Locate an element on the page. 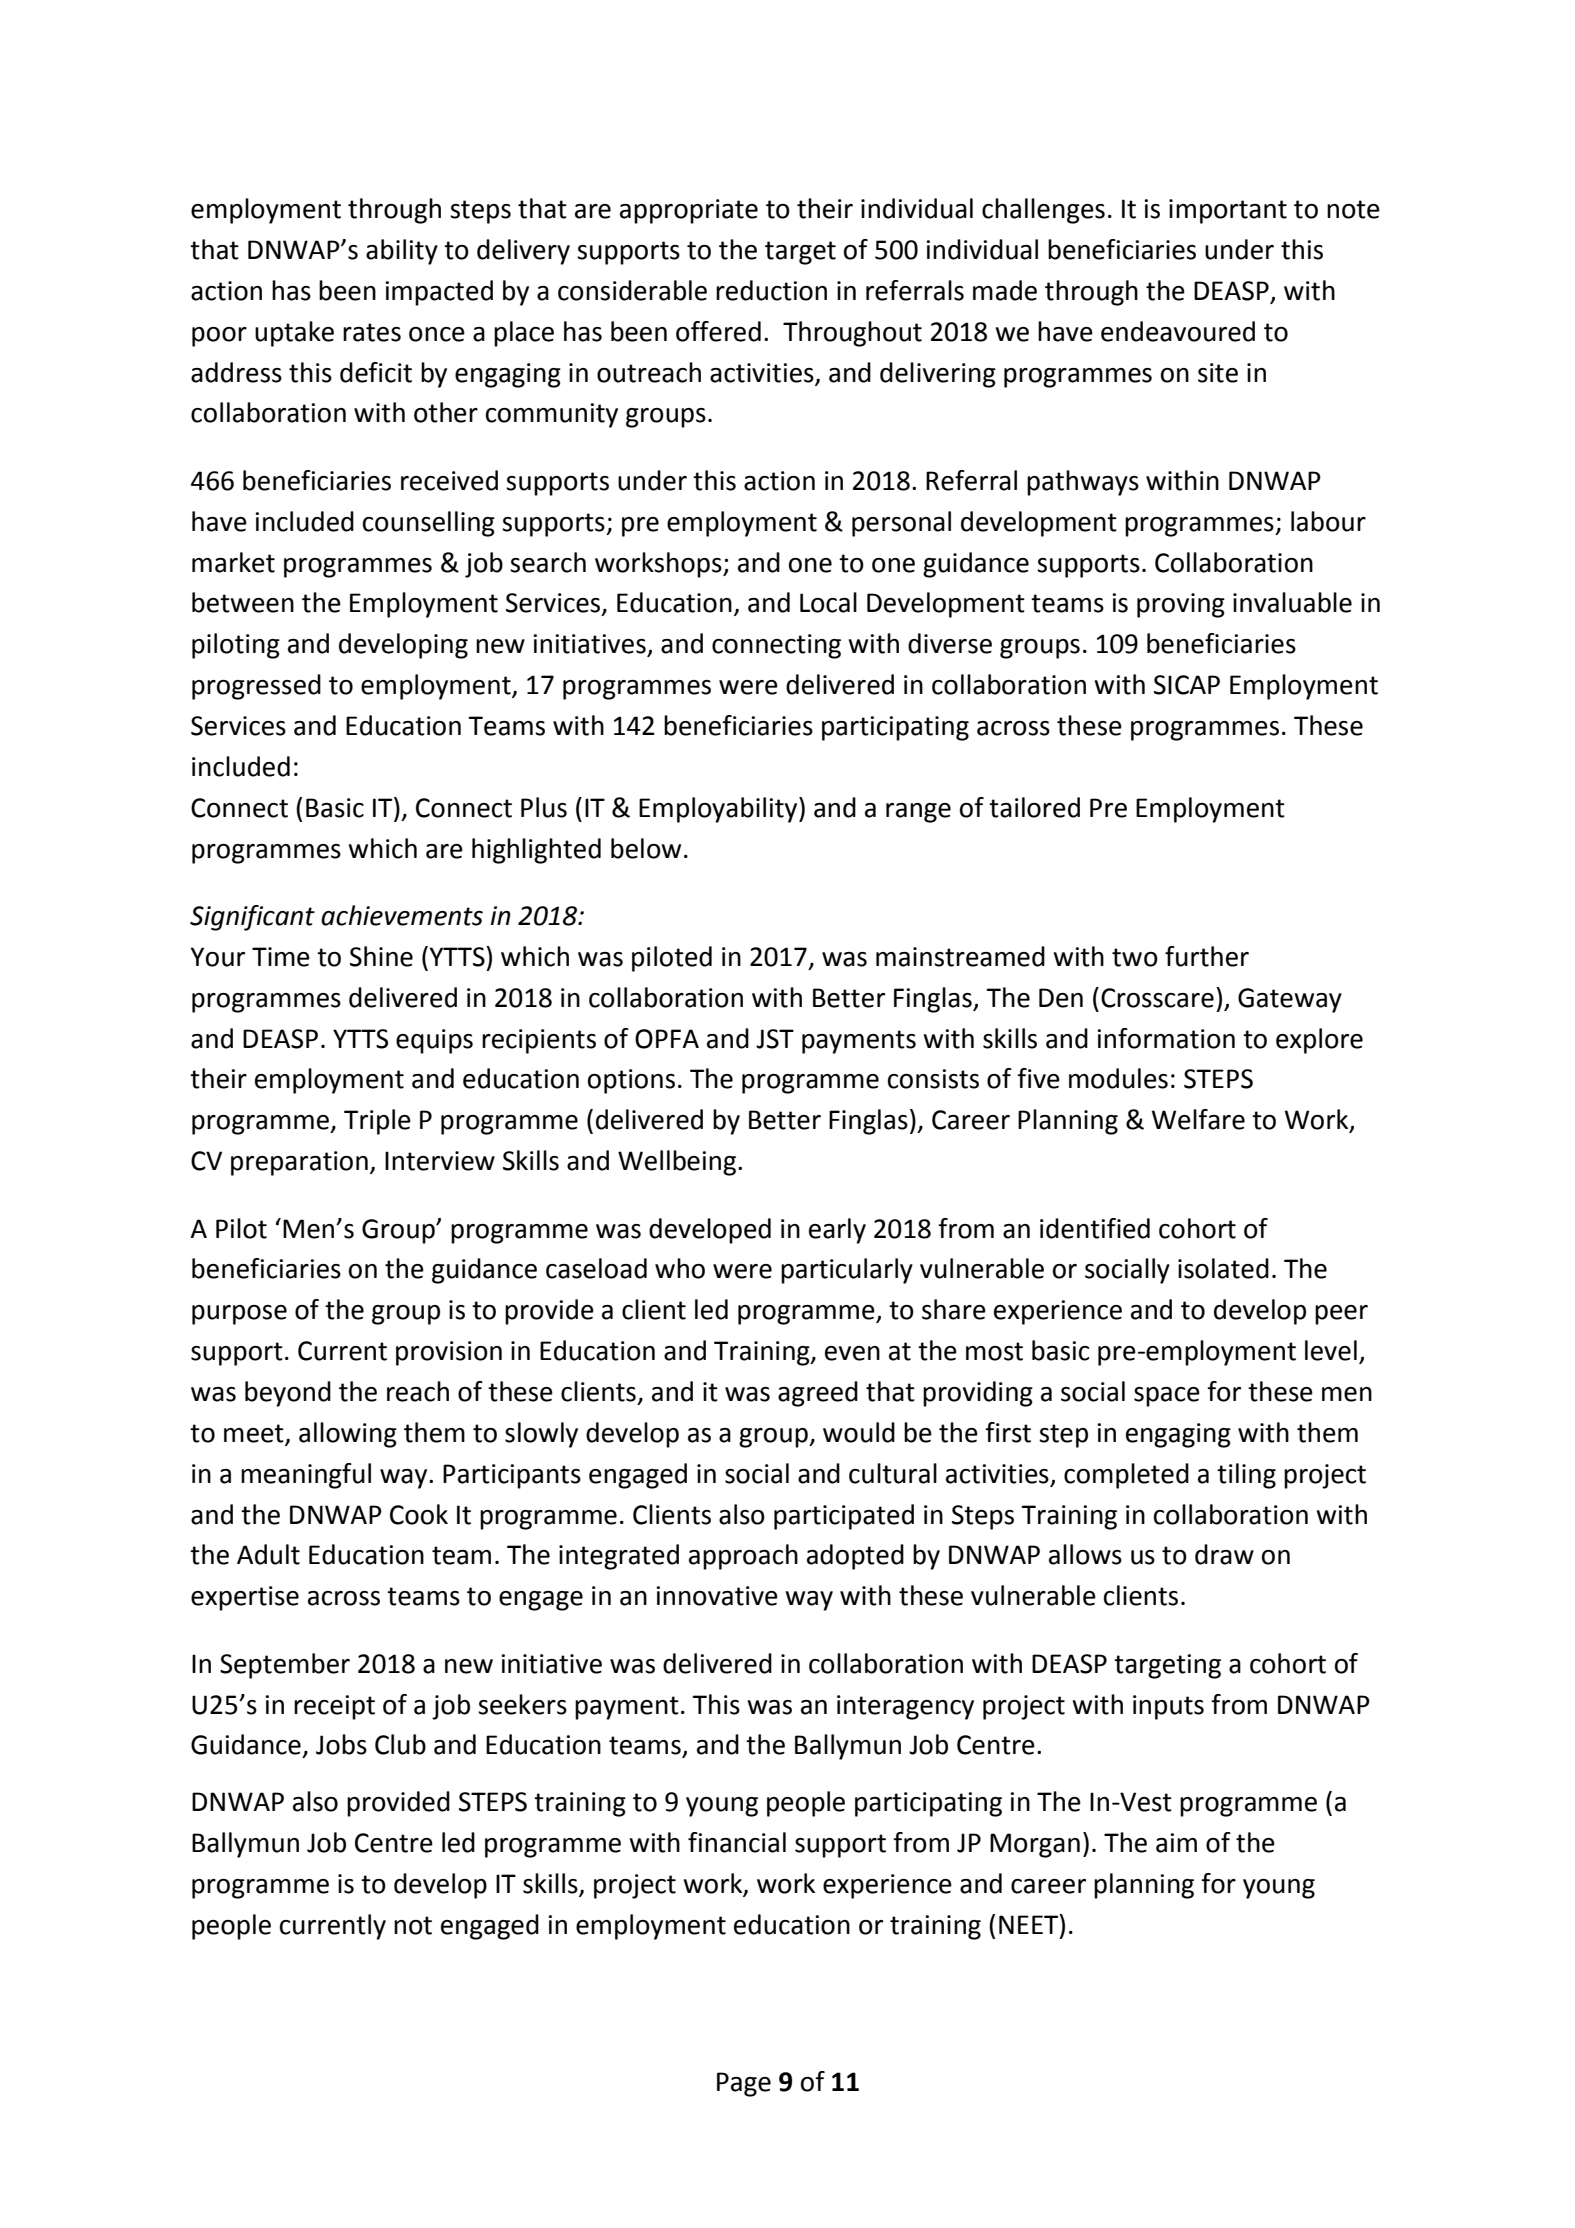  reduction is located at coordinates (771, 290).
